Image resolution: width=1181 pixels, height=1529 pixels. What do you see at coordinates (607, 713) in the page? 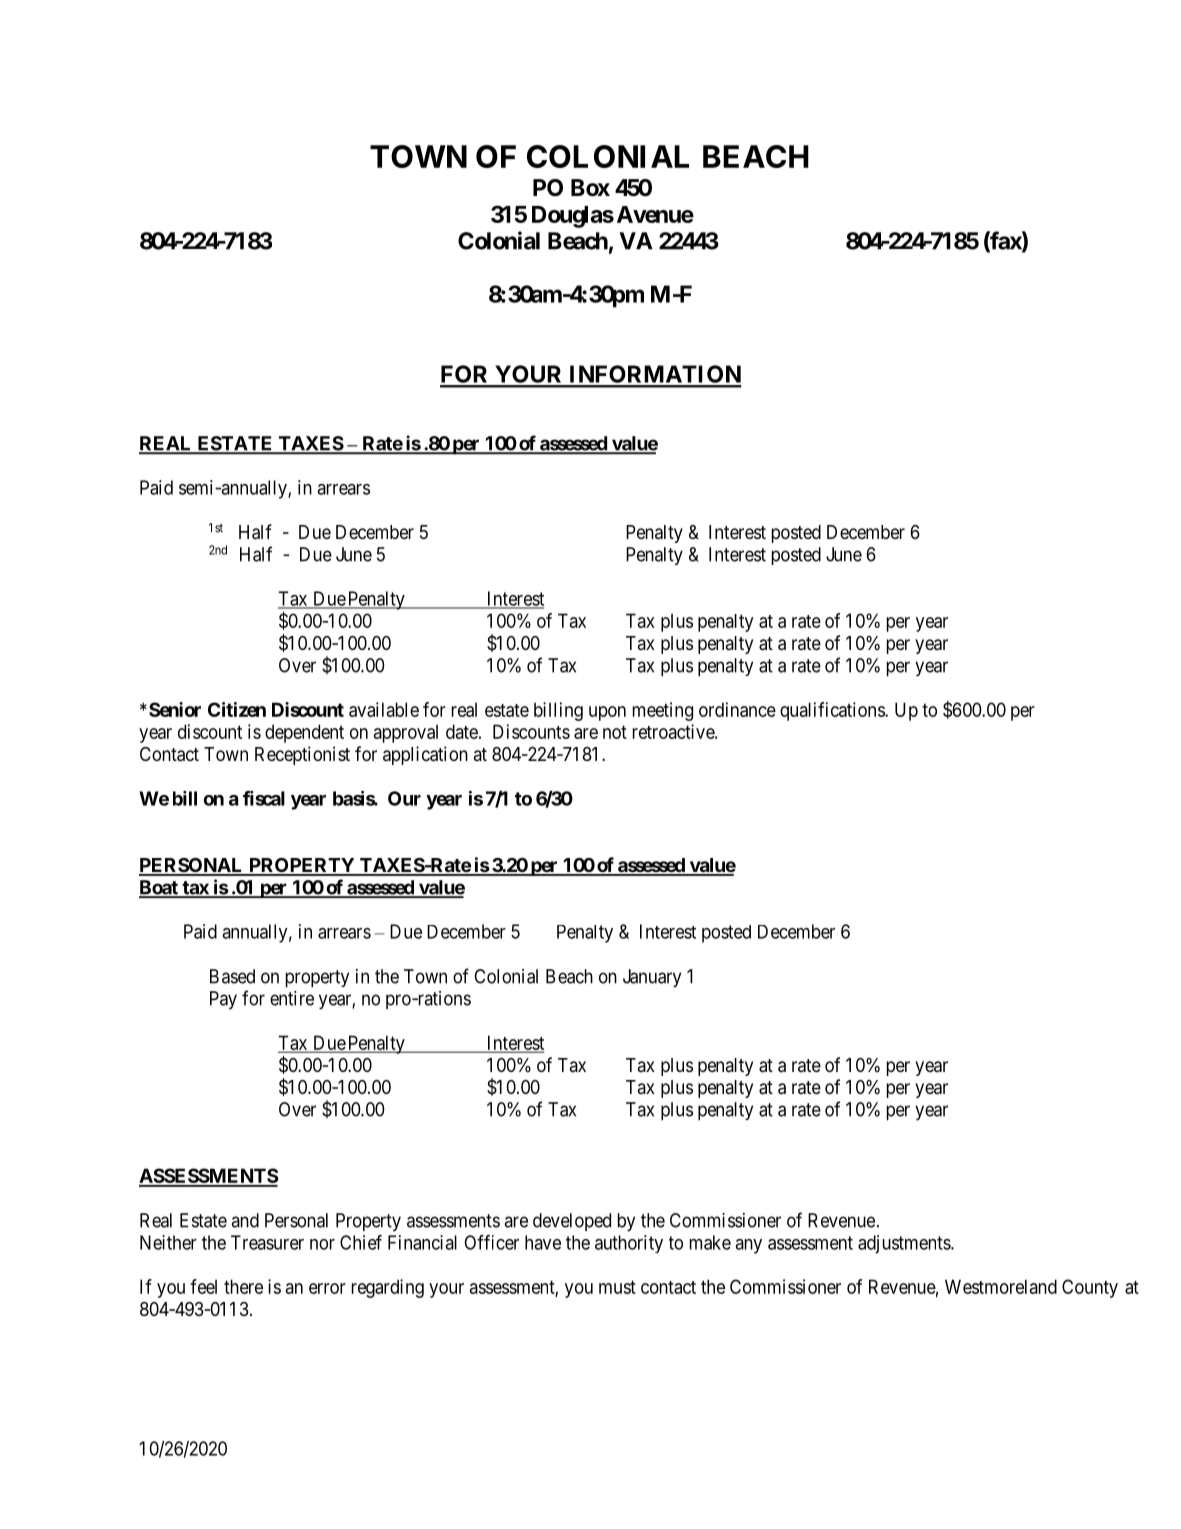
I see `upon` at bounding box center [607, 713].
